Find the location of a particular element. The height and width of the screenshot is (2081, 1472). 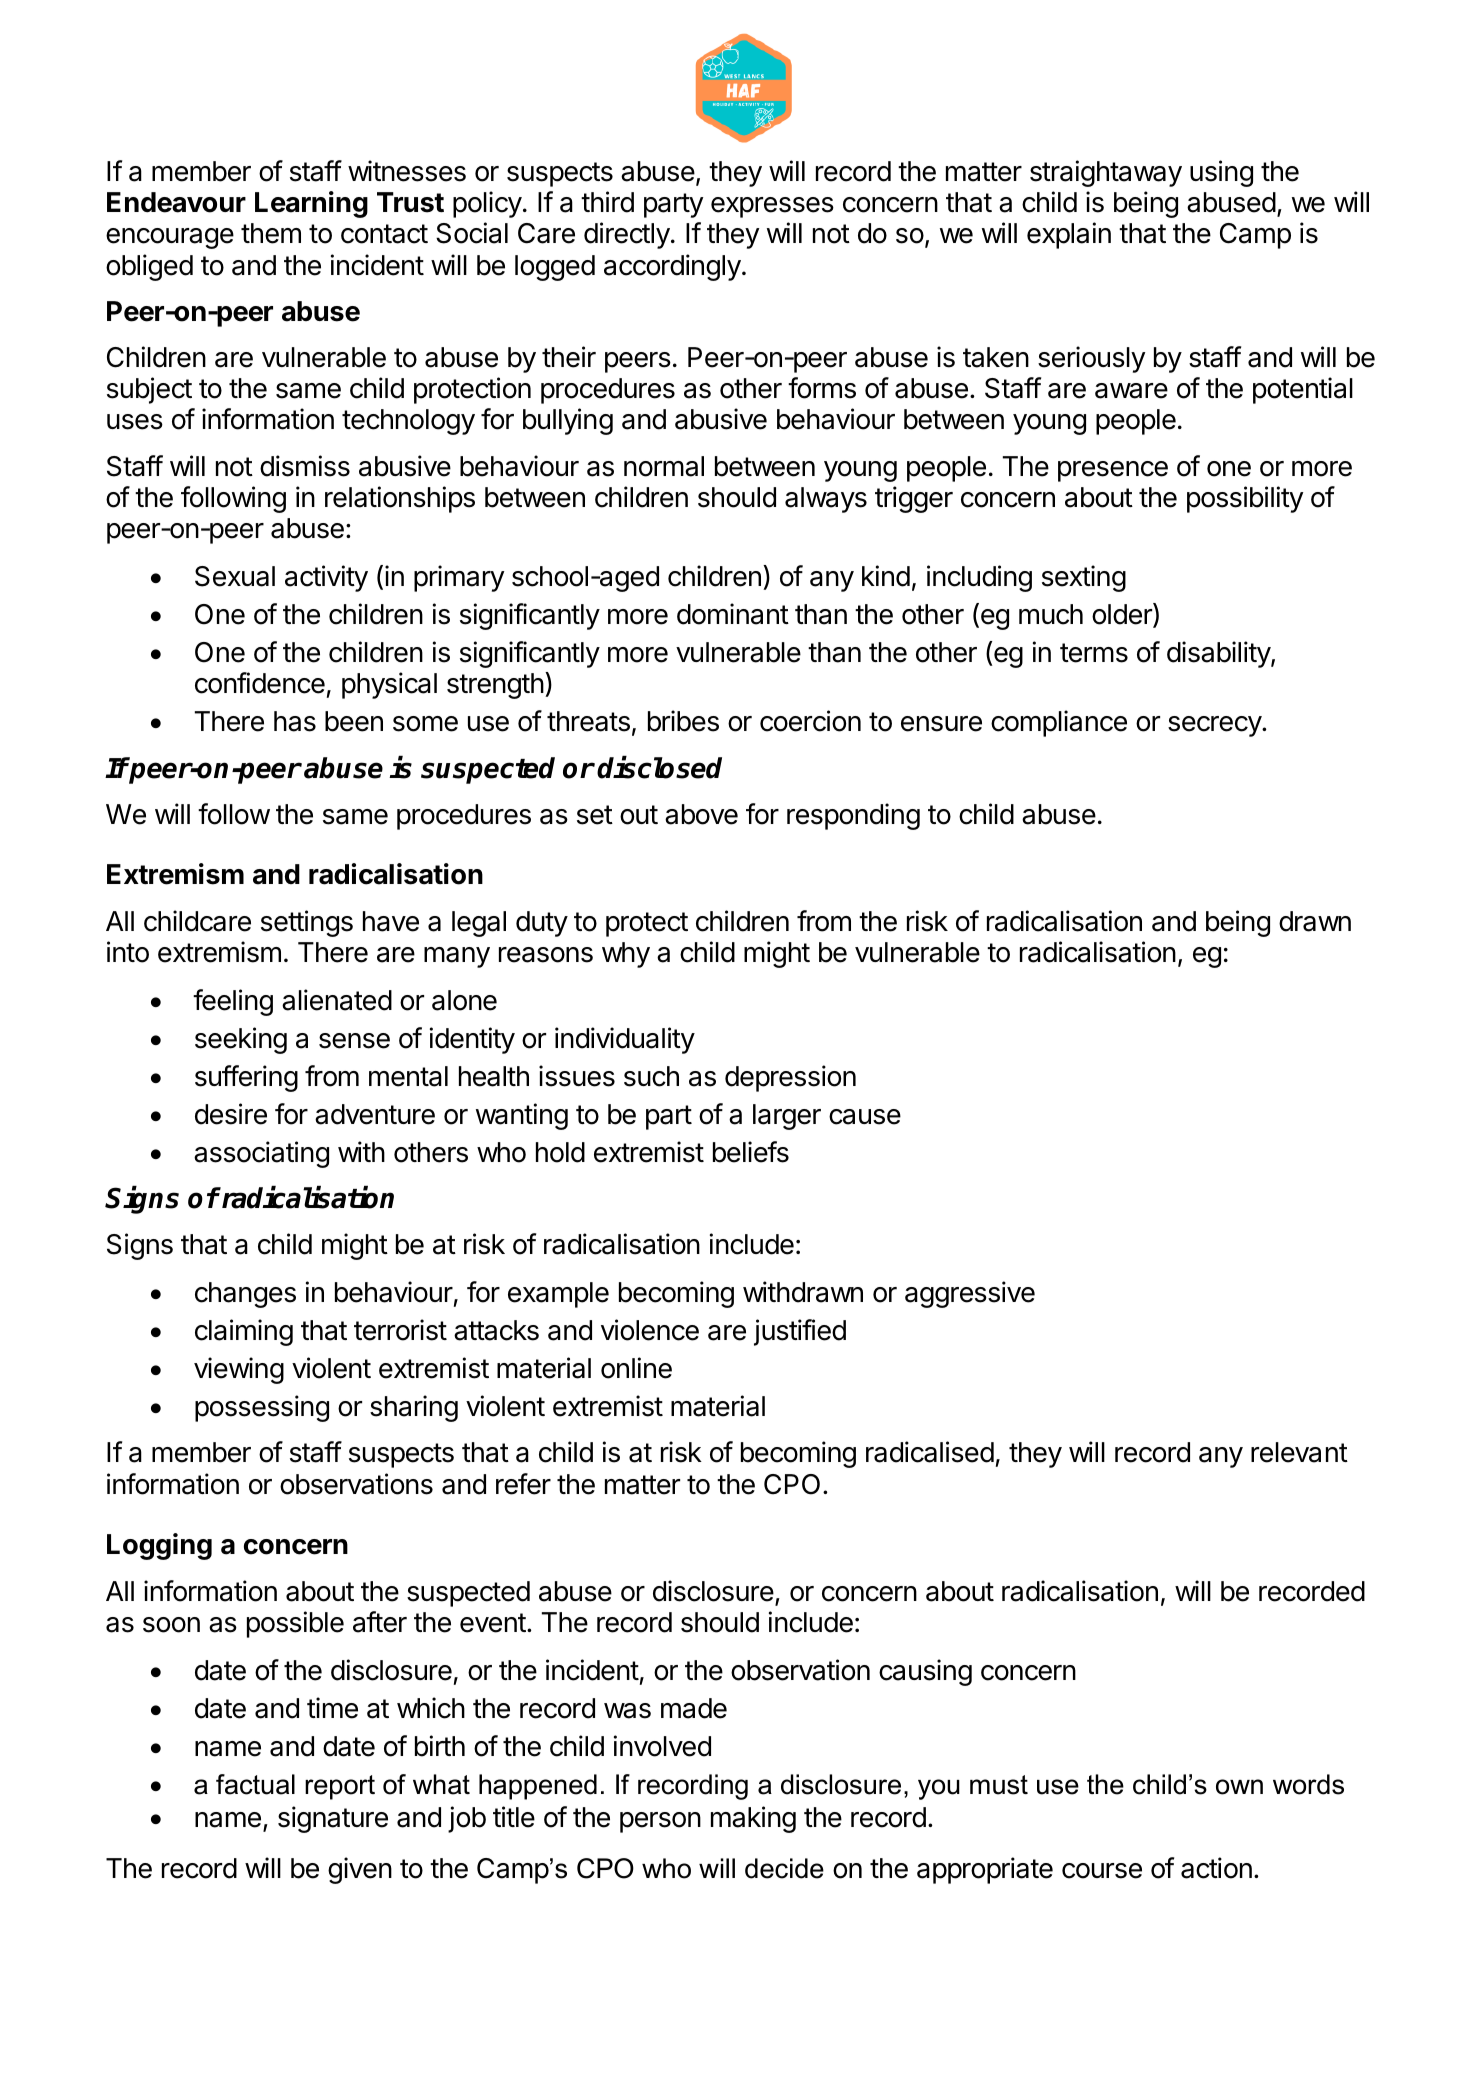

expresses is located at coordinates (772, 207).
